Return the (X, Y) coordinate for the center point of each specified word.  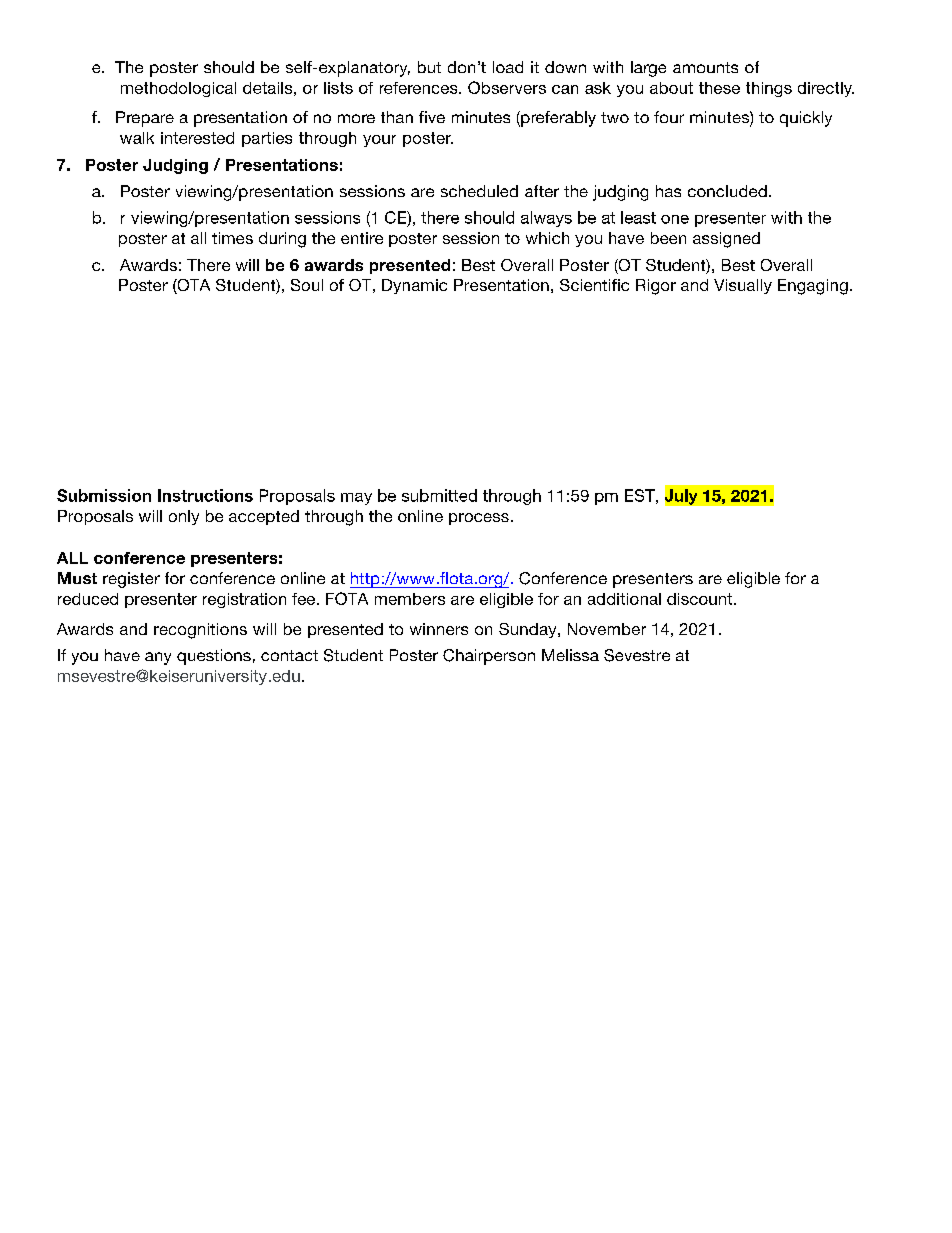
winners (439, 629)
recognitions (200, 631)
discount (701, 599)
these (719, 88)
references (420, 88)
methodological (178, 89)
